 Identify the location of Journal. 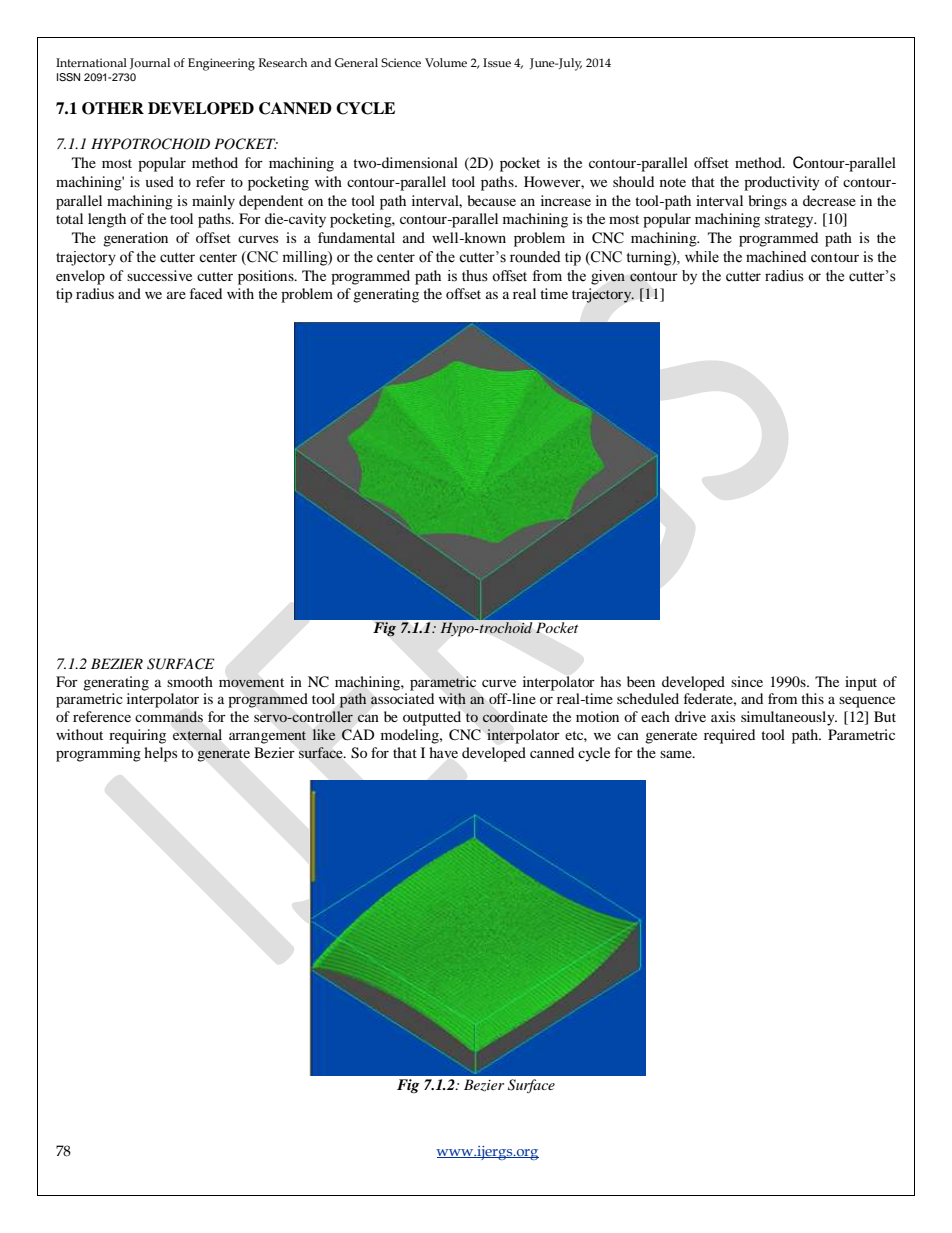
(150, 63).
